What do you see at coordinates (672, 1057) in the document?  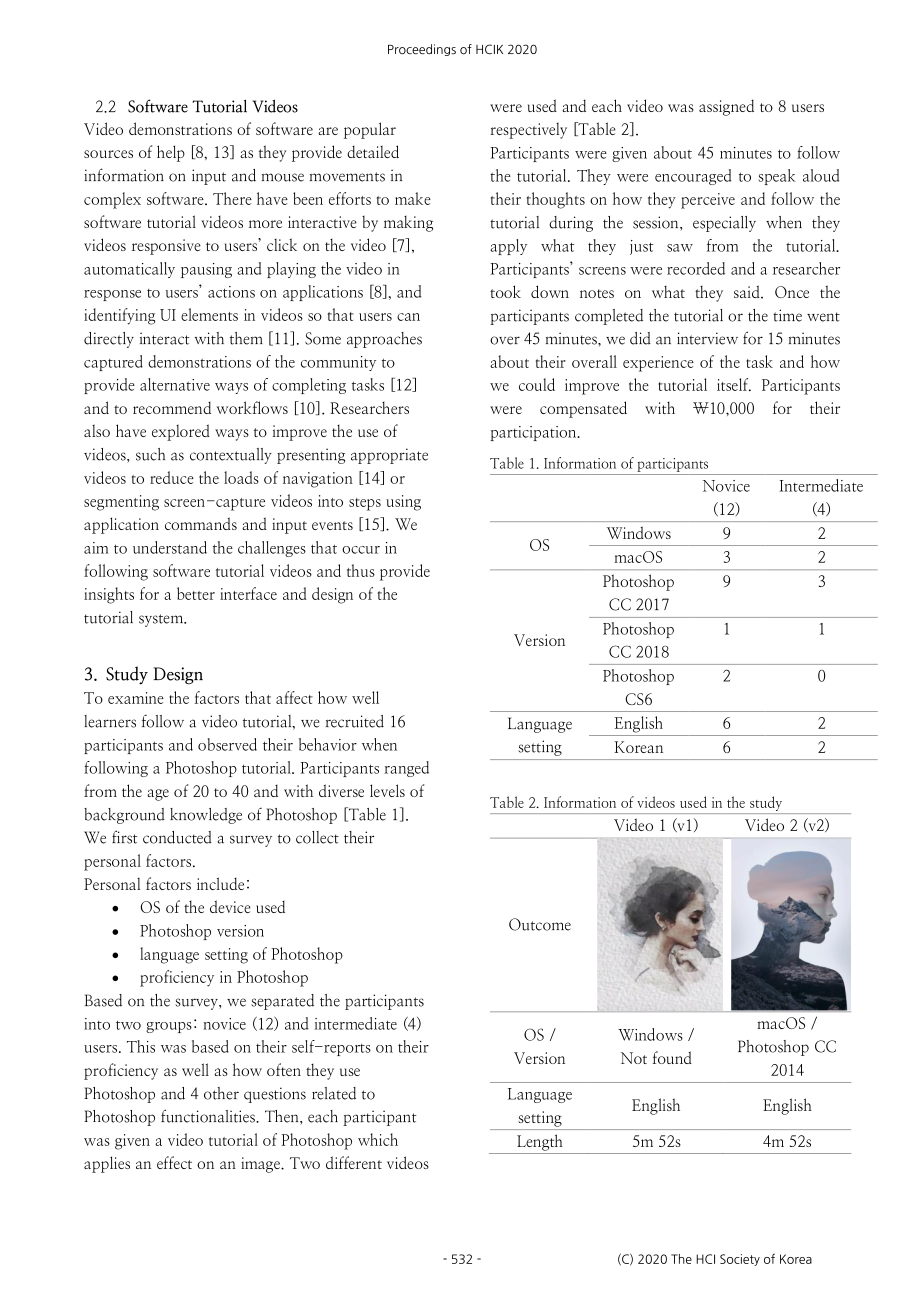 I see `found` at bounding box center [672, 1057].
